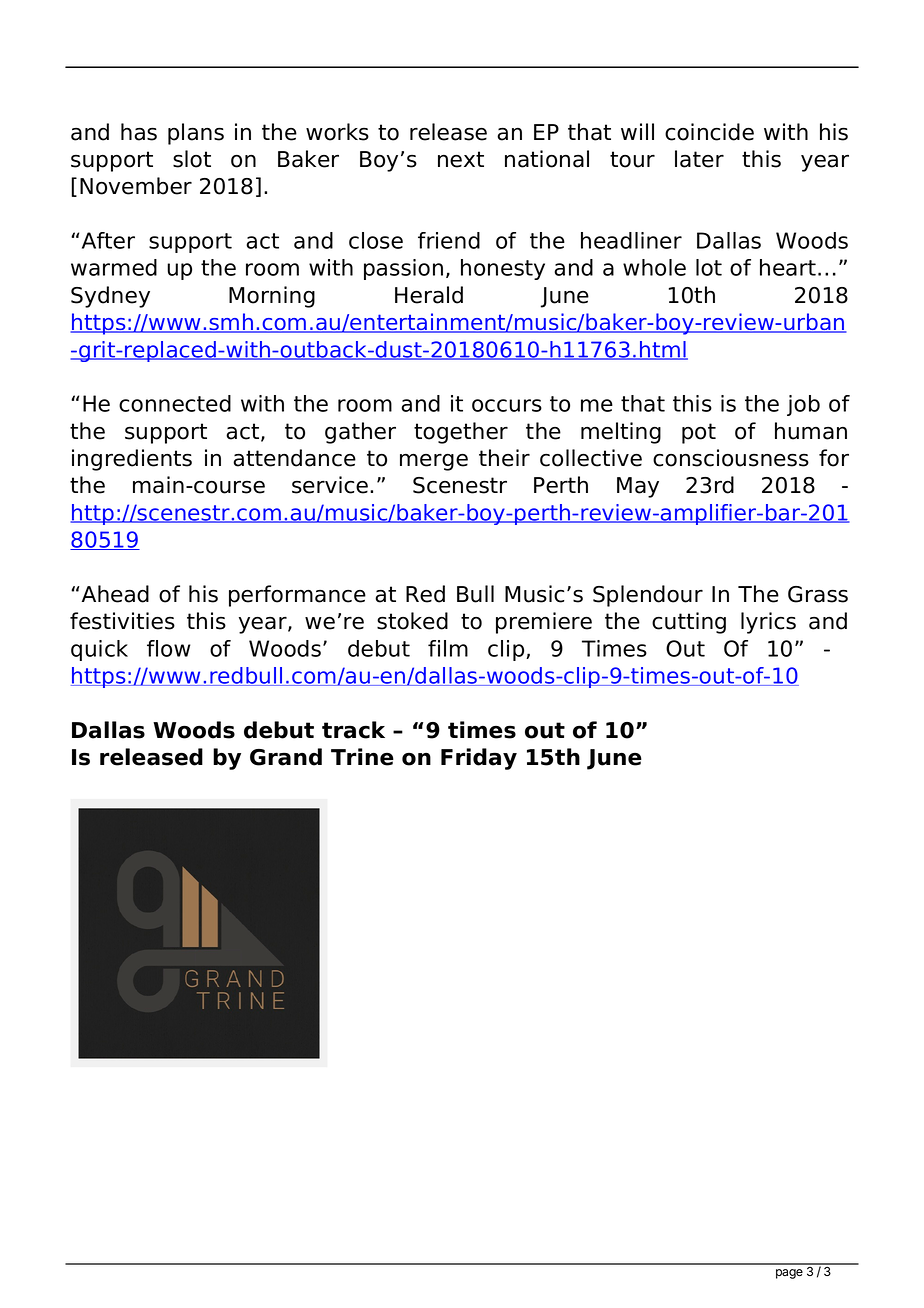  I want to click on next, so click(461, 159).
